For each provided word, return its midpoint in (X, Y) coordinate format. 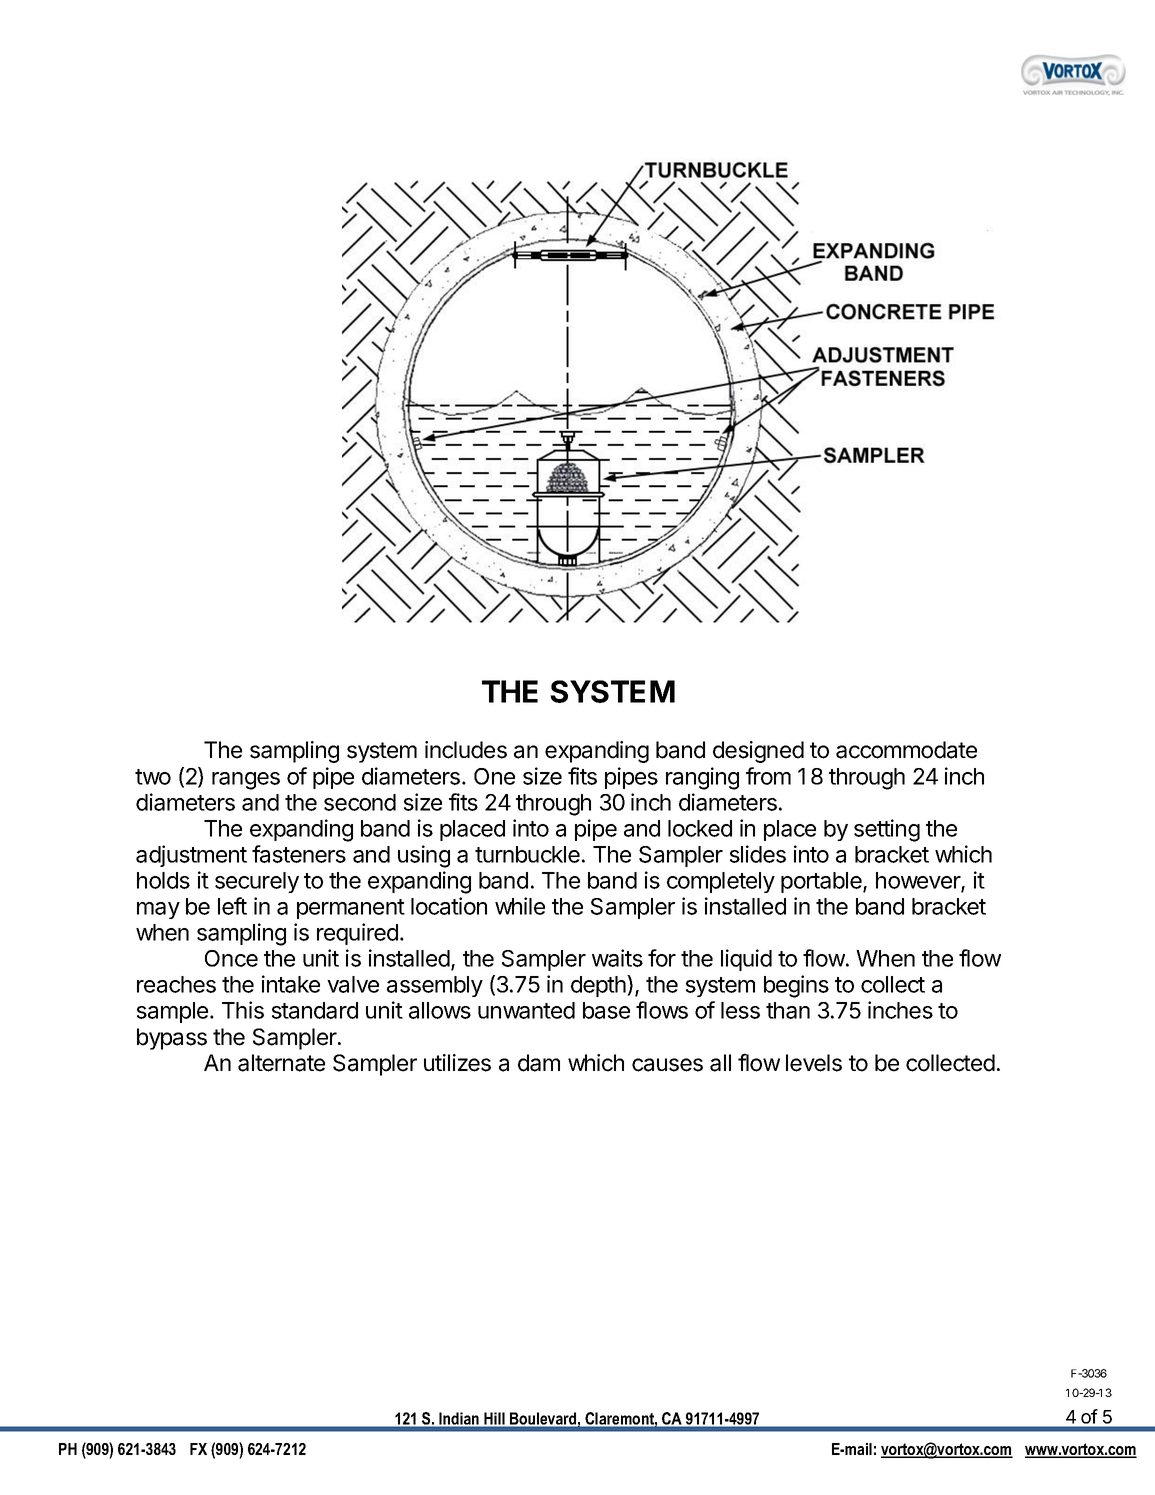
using (424, 856)
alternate (281, 1063)
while (520, 906)
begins (796, 986)
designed (758, 752)
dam (539, 1063)
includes (466, 750)
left (232, 906)
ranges (246, 781)
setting (887, 830)
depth (599, 986)
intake (291, 984)
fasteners (299, 854)
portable (822, 882)
